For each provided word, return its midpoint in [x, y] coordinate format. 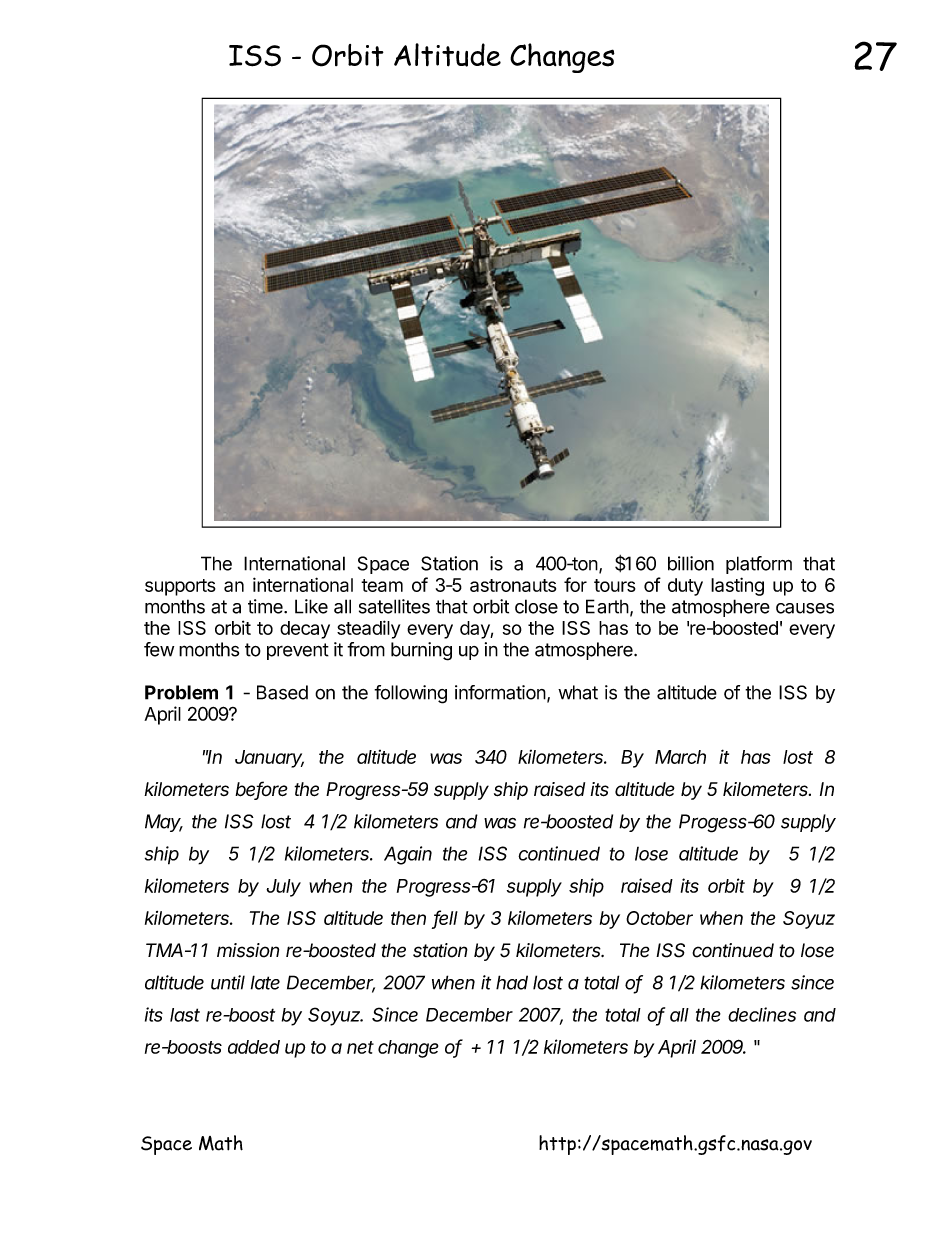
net [360, 1047]
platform [759, 565]
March [680, 757]
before [261, 790]
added [254, 1047]
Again [408, 855]
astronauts [513, 585]
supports [180, 587]
